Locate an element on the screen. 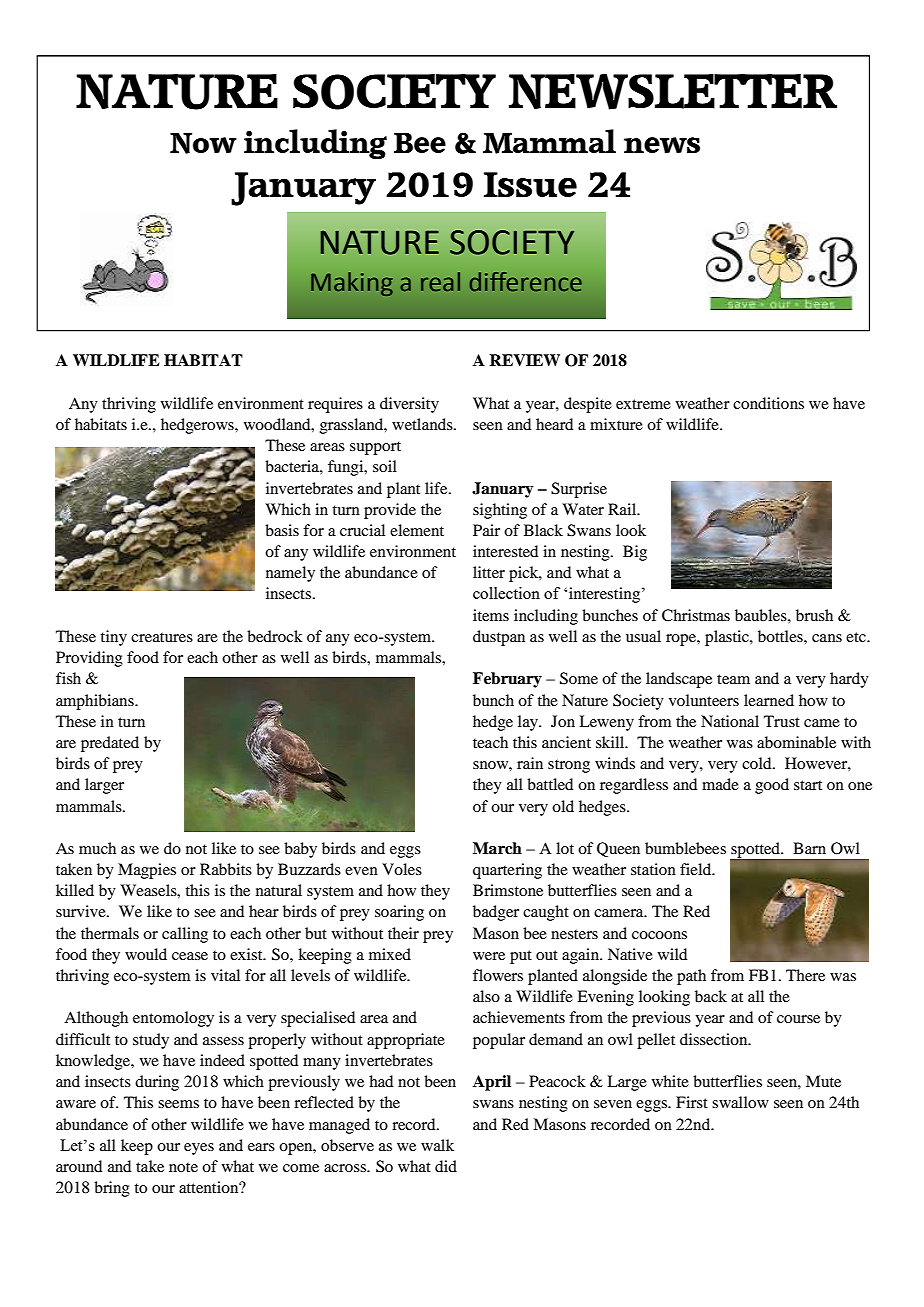 This screenshot has width=924, height=1307. difference is located at coordinates (526, 282).
